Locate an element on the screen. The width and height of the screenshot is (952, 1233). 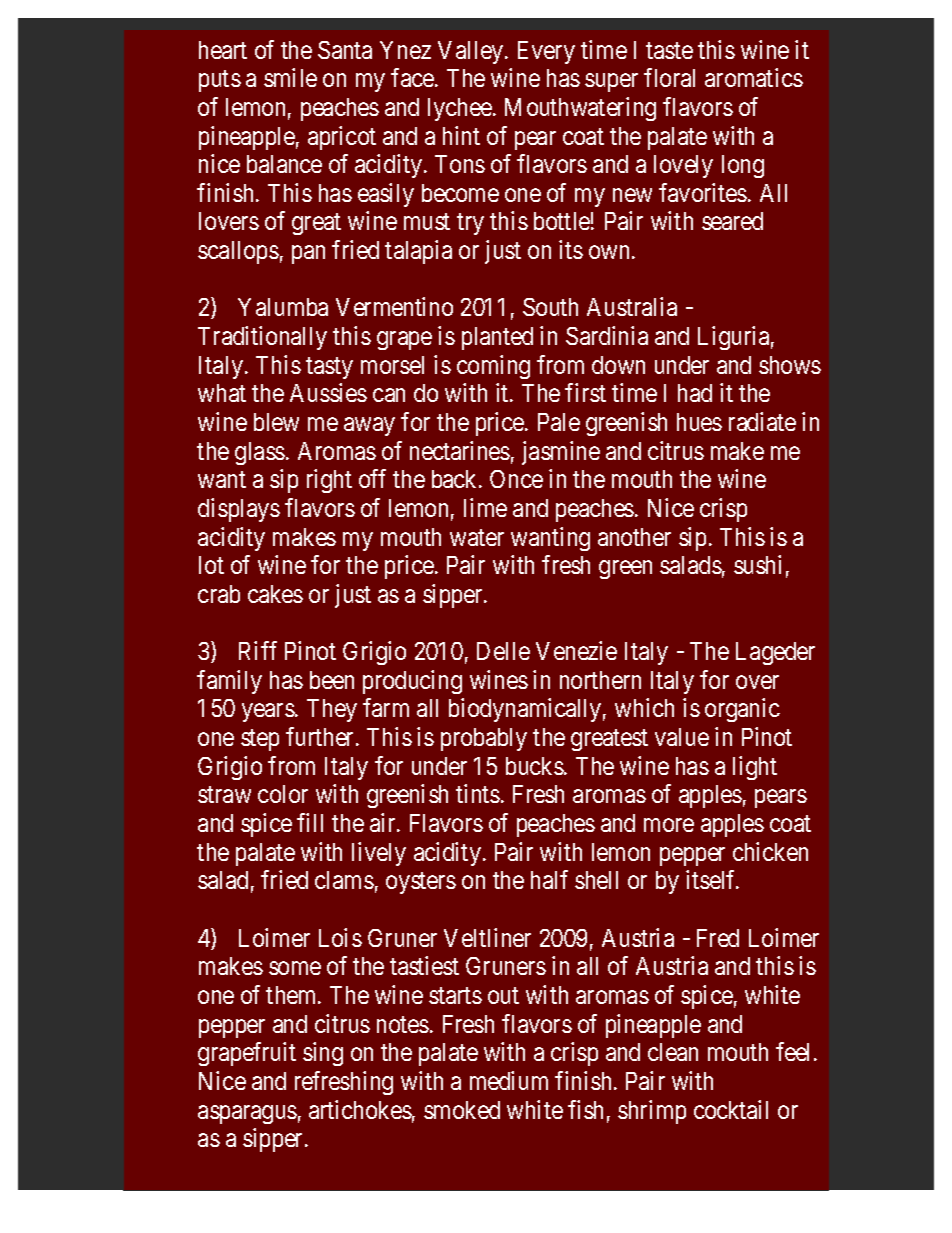
asparagus is located at coordinates (247, 1114).
